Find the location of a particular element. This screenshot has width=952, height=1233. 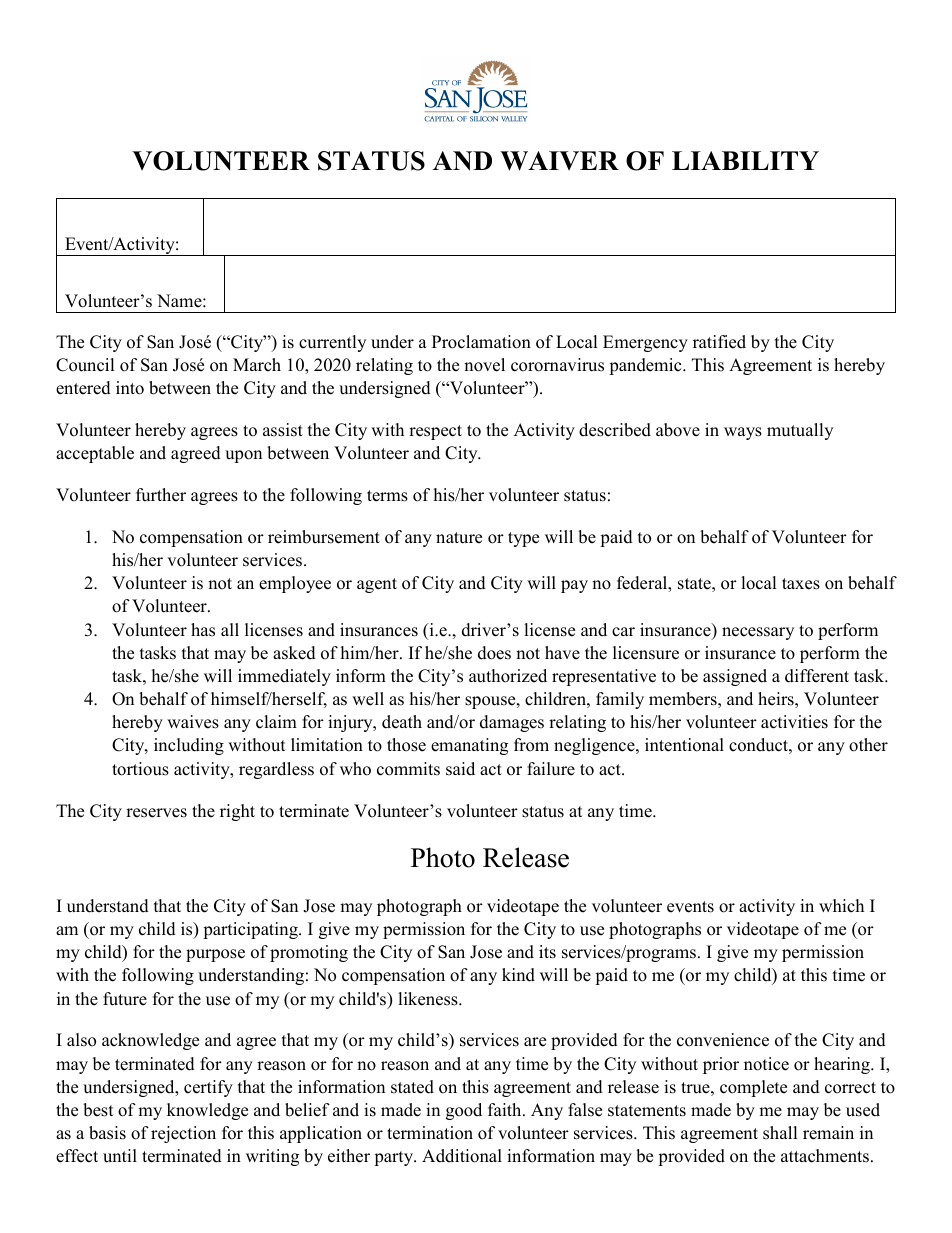

said is located at coordinates (460, 769).
